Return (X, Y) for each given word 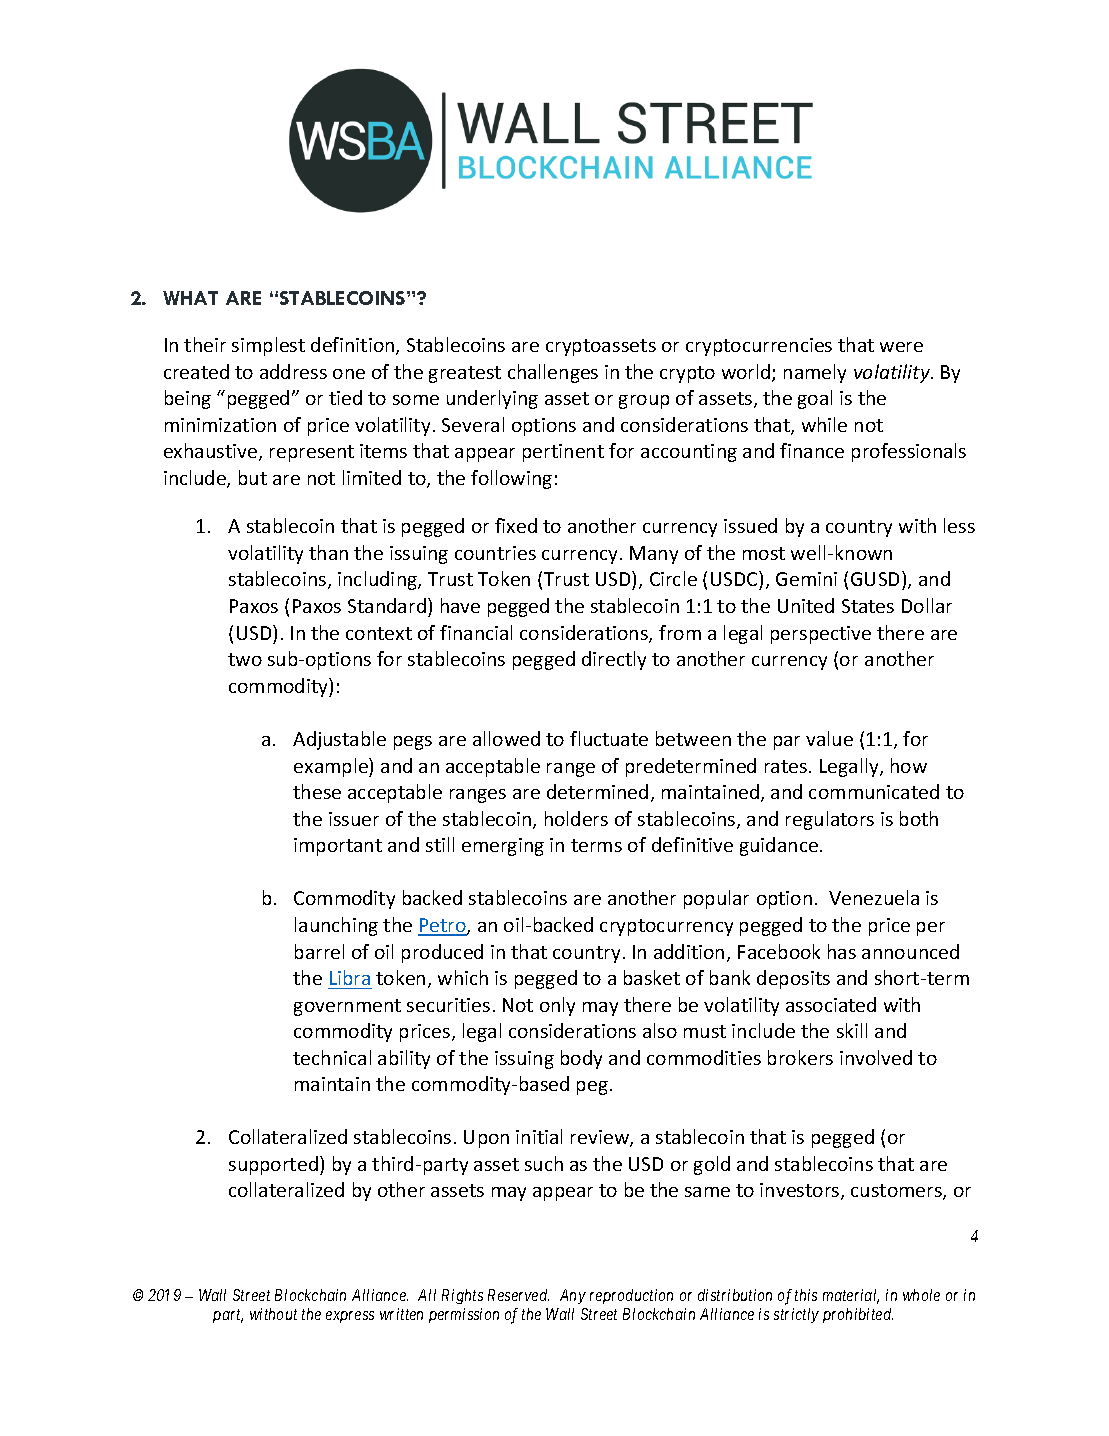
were (901, 347)
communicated (874, 791)
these (317, 791)
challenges (553, 373)
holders (576, 818)
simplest (268, 346)
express (350, 1317)
